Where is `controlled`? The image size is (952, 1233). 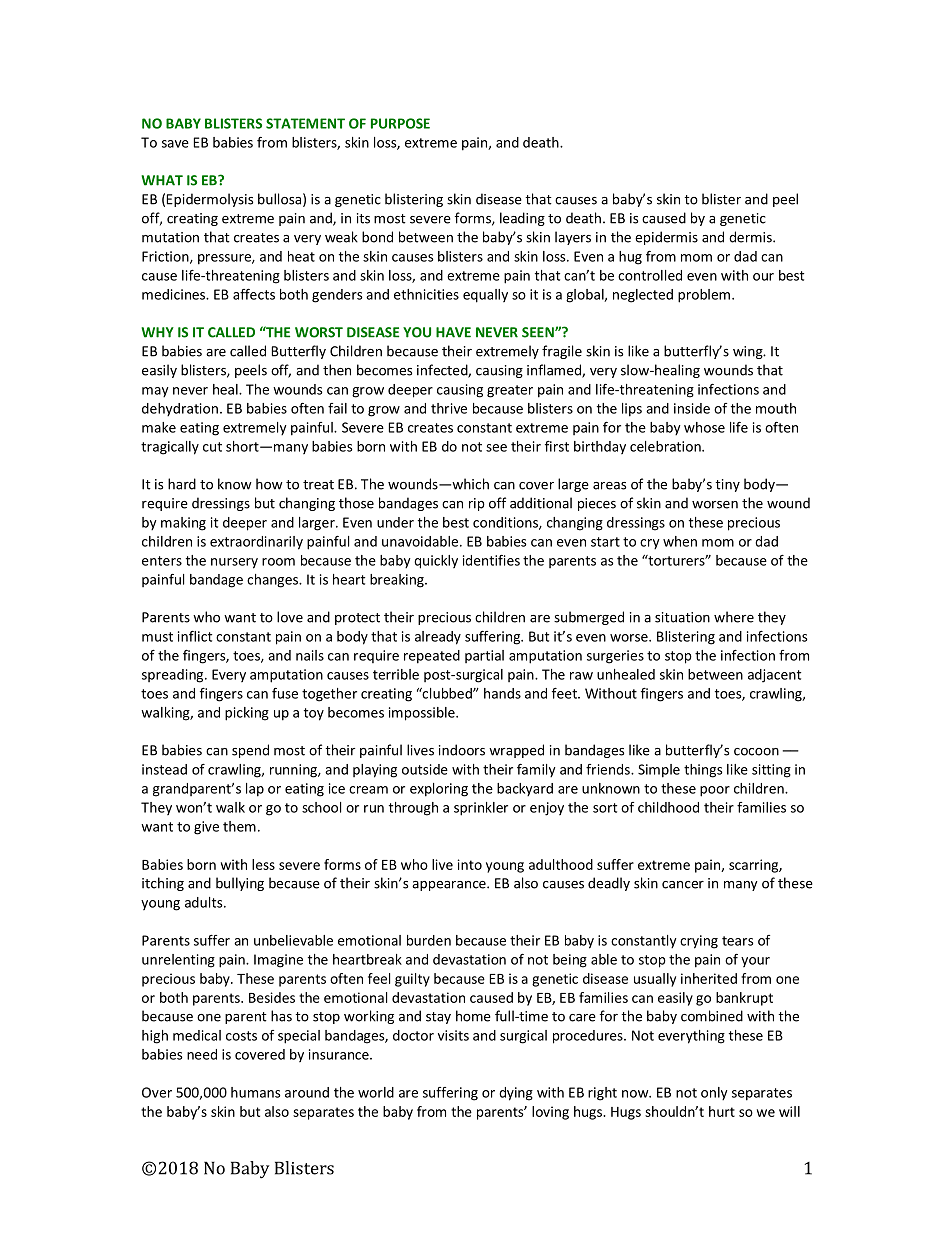 controlled is located at coordinates (650, 275).
